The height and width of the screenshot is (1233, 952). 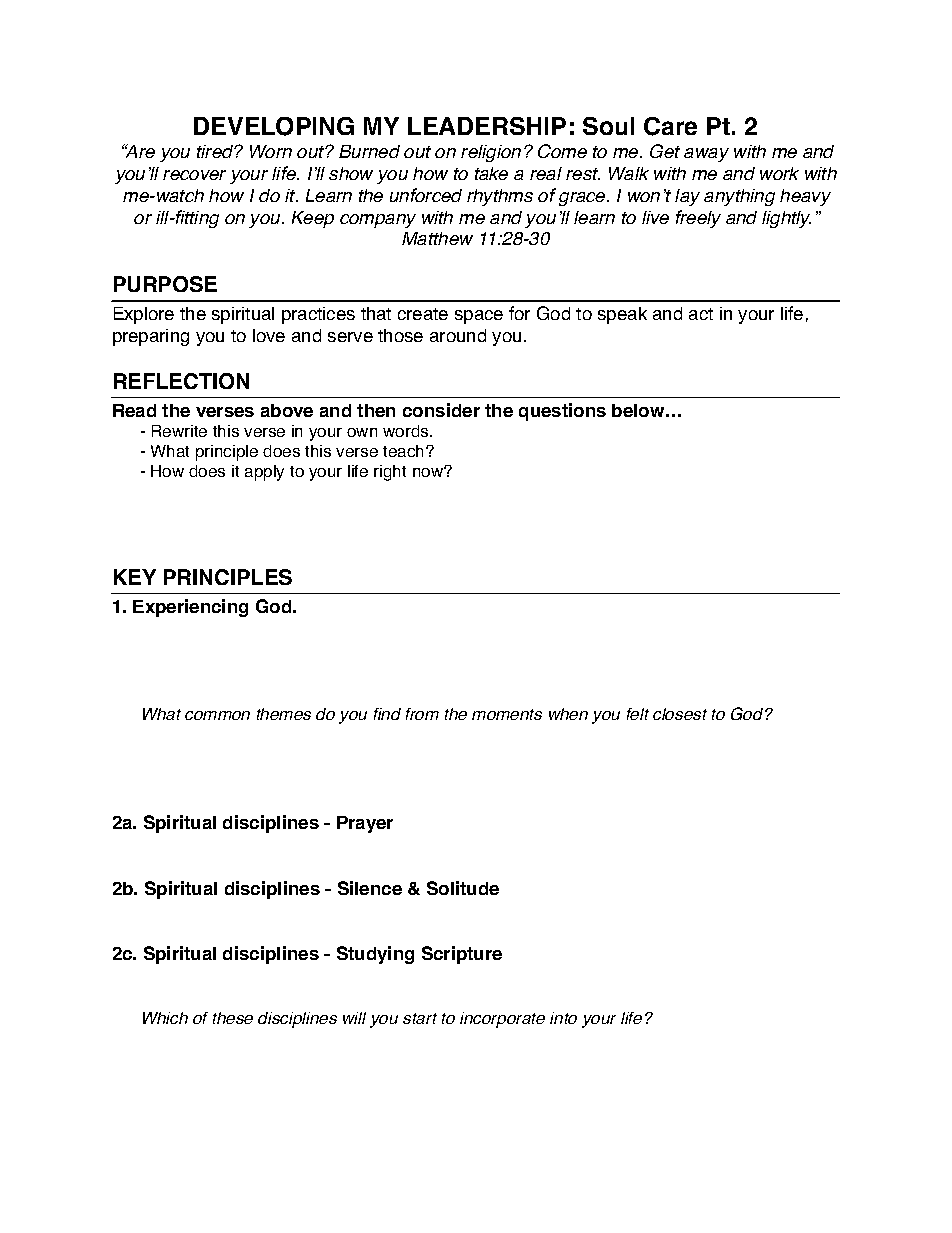 I want to click on recover, so click(x=194, y=175).
